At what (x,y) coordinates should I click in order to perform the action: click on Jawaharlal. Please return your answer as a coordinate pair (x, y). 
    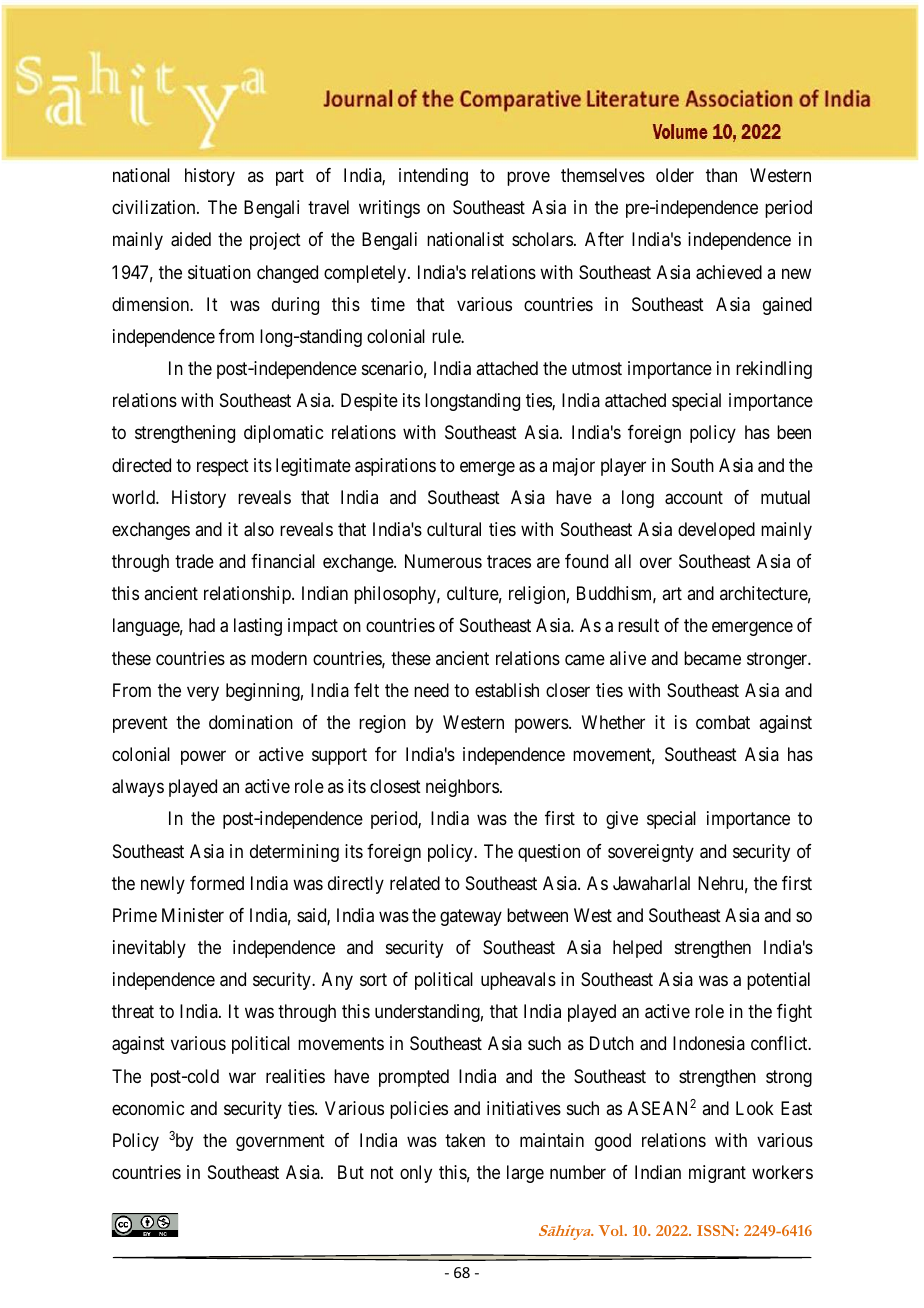
    Looking at the image, I should click on (651, 883).
